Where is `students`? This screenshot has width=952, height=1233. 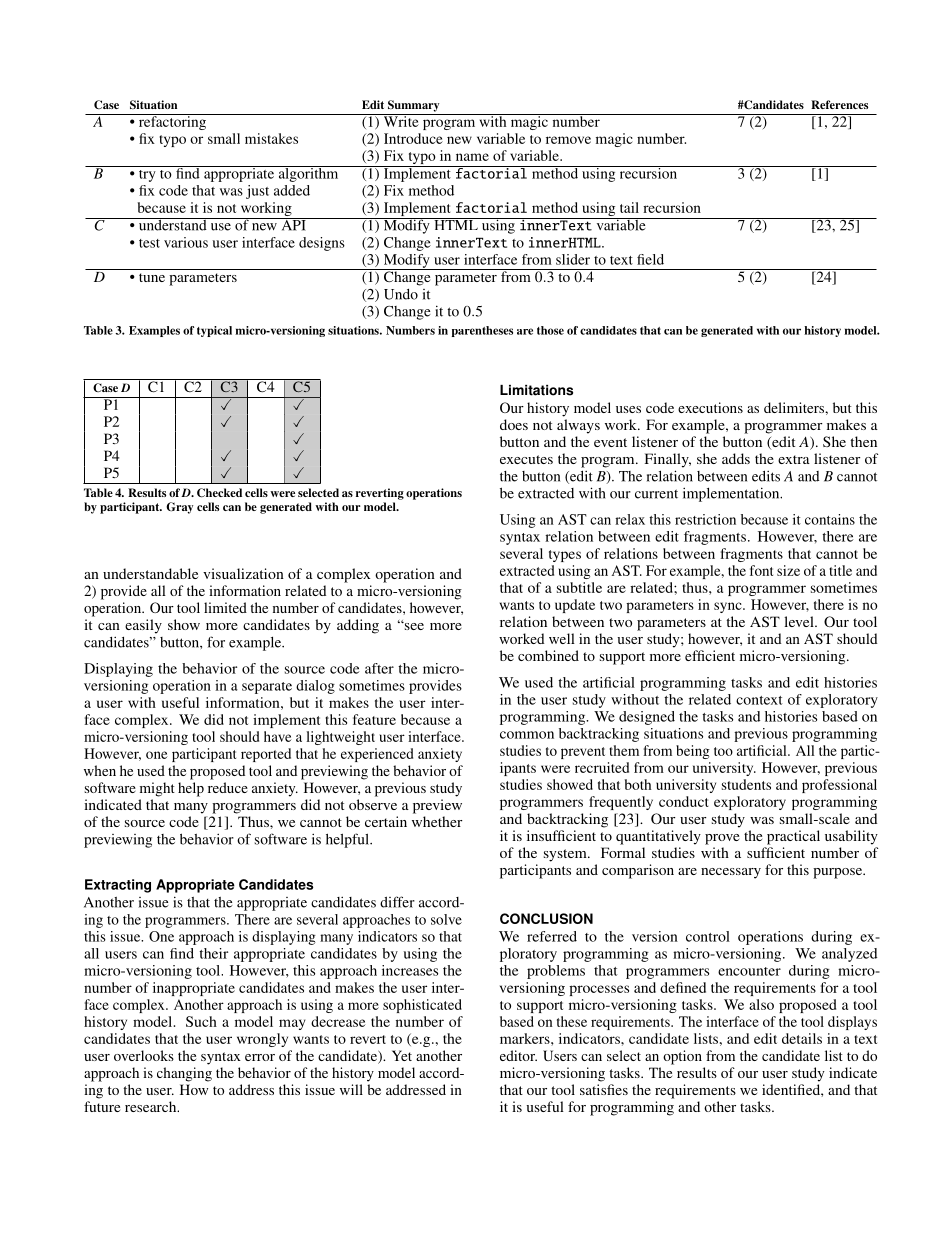 students is located at coordinates (746, 784).
